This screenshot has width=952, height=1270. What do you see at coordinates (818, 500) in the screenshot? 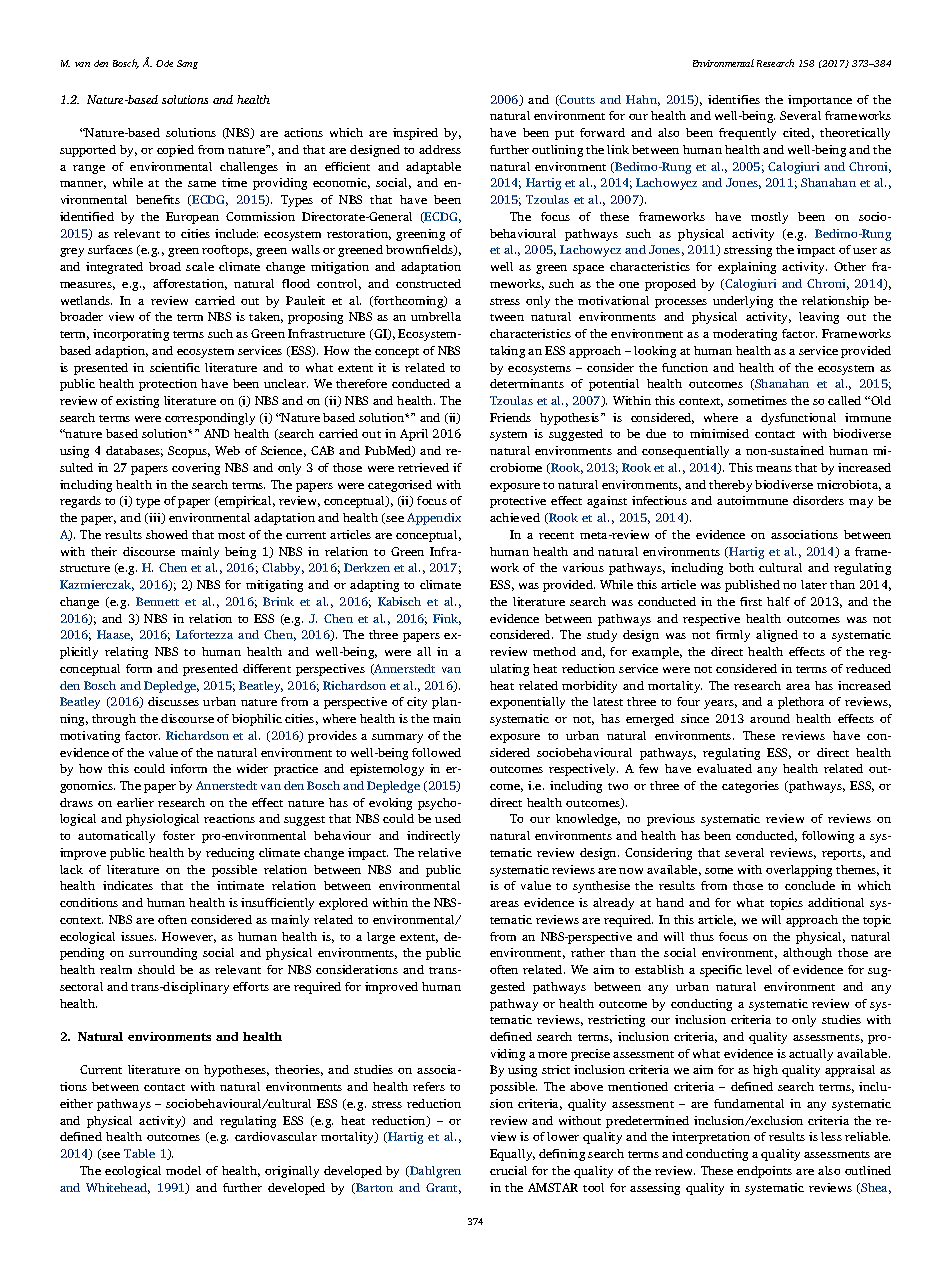
I see `disorders` at bounding box center [818, 500].
